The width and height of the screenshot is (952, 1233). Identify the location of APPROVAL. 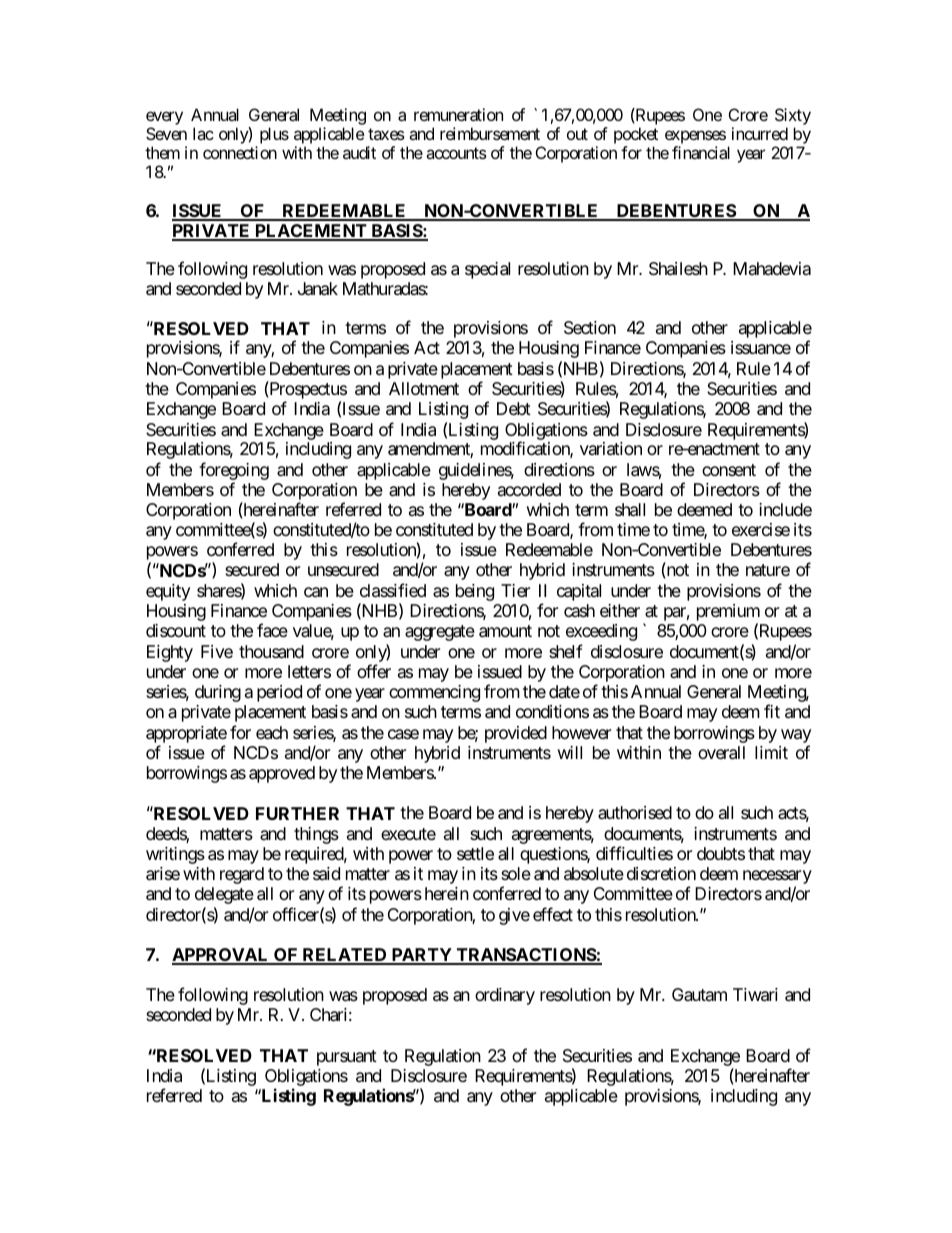
(221, 956).
